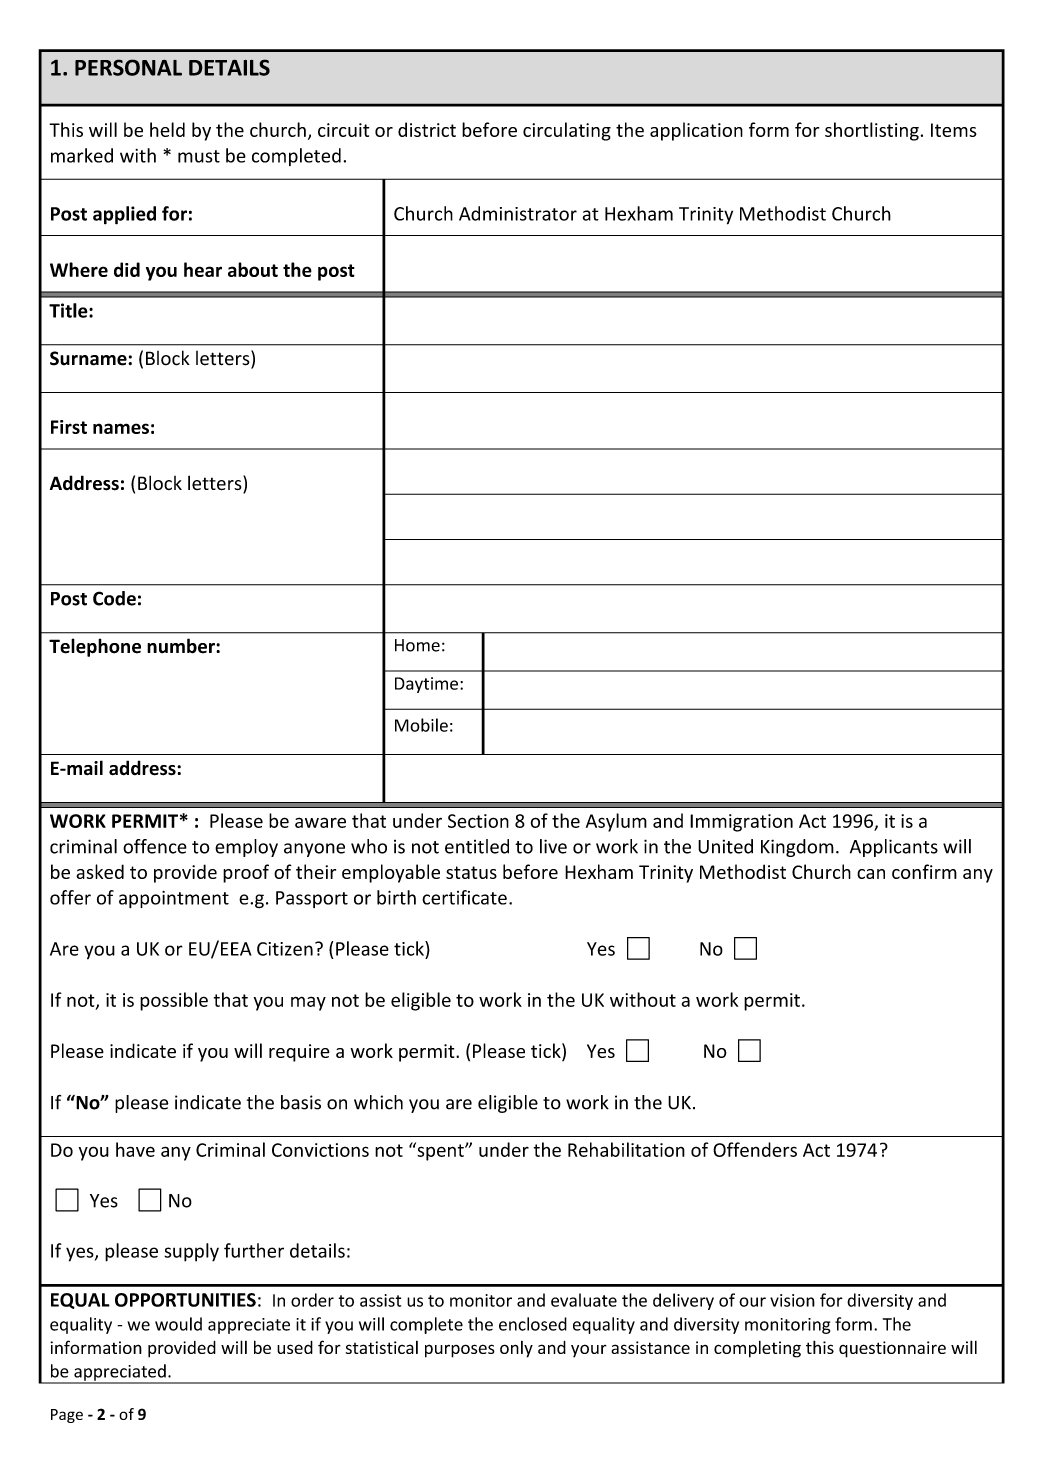 The image size is (1040, 1470). I want to click on circulating, so click(567, 131).
